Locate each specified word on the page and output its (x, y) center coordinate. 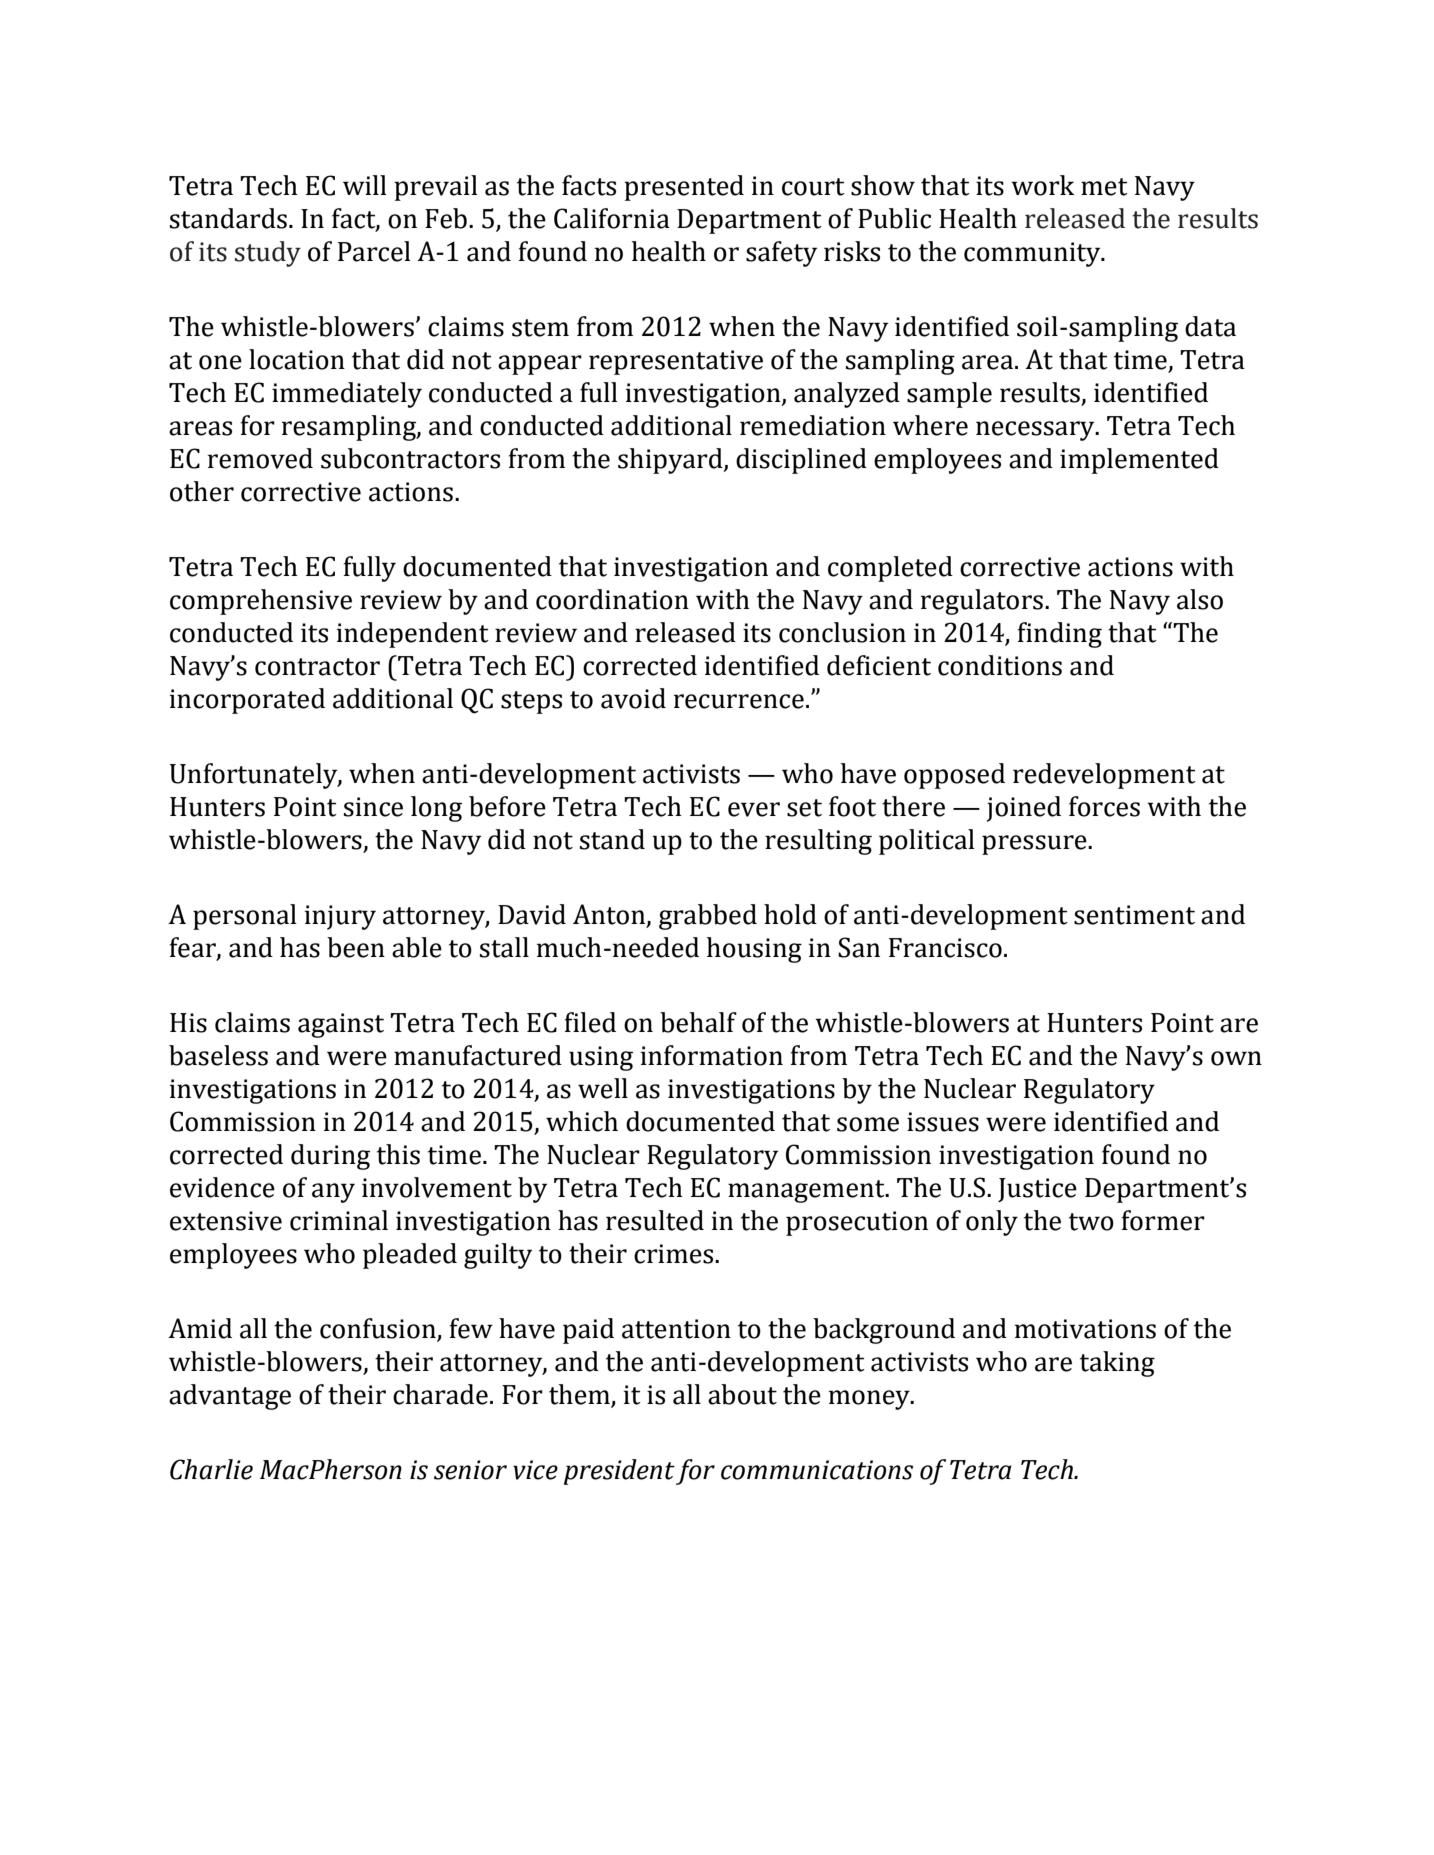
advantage (230, 1397)
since (373, 807)
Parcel (374, 251)
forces (1104, 806)
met (1104, 187)
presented (684, 188)
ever (754, 809)
